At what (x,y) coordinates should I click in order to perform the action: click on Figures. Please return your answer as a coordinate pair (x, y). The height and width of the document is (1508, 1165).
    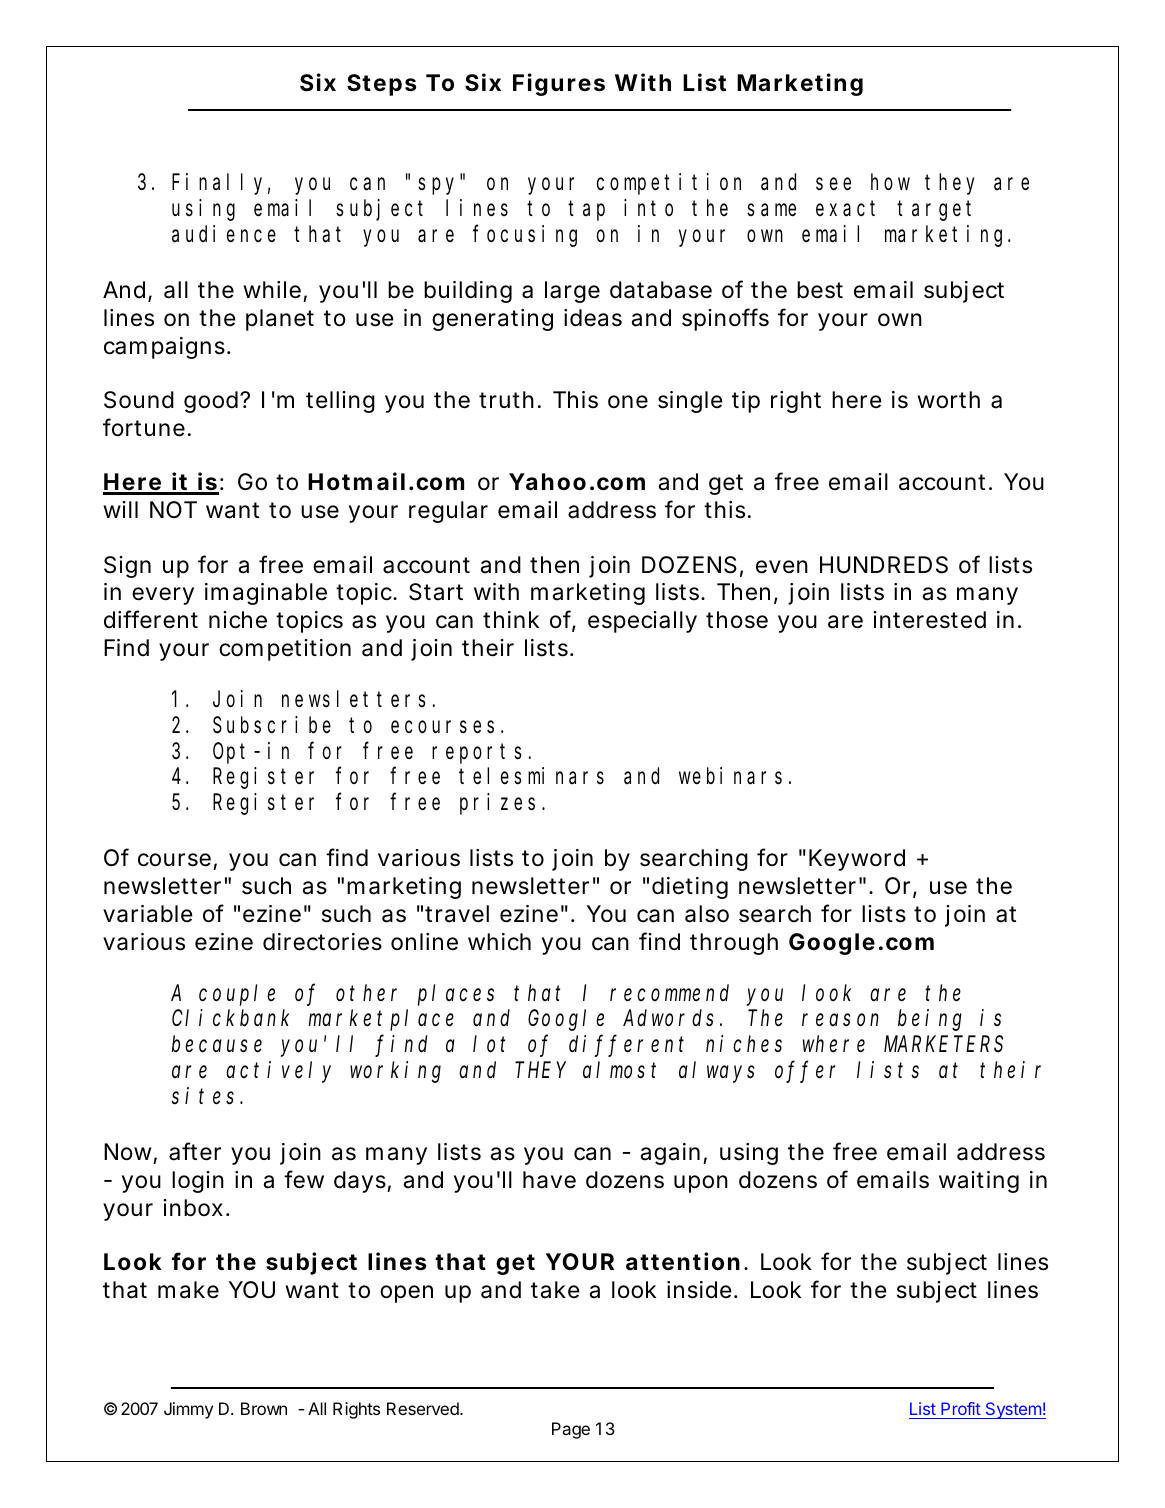
    Looking at the image, I should click on (559, 84).
